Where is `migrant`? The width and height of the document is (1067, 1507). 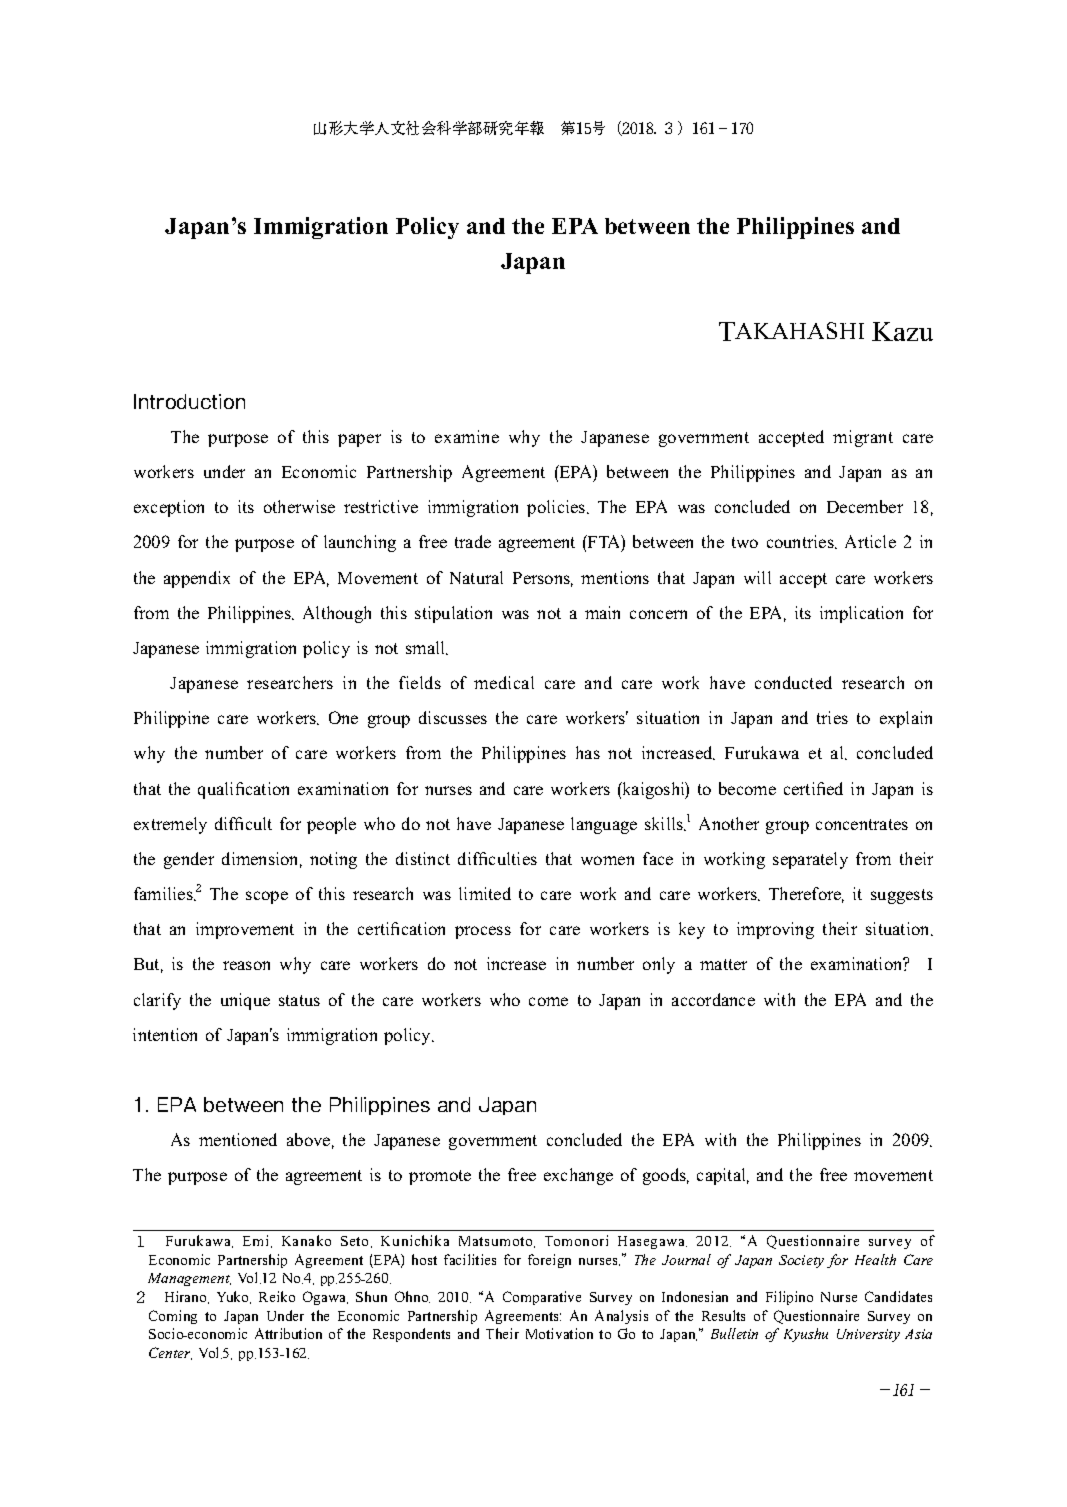
migrant is located at coordinates (863, 438).
